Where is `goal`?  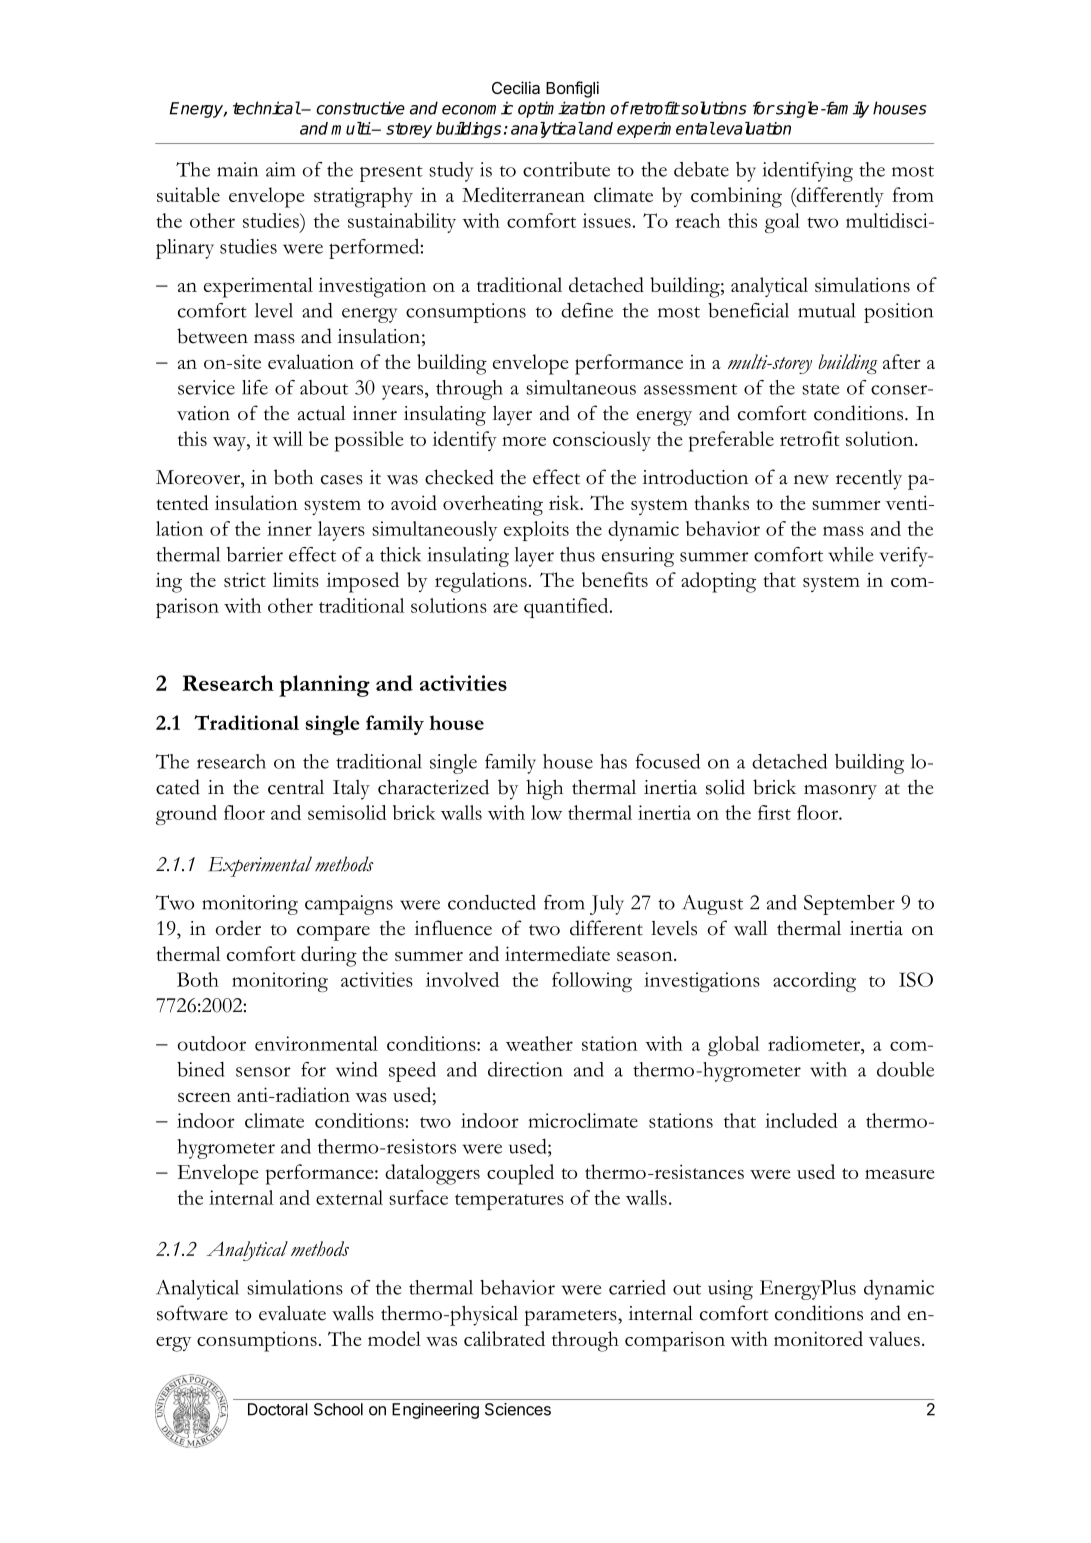 goal is located at coordinates (782, 223).
